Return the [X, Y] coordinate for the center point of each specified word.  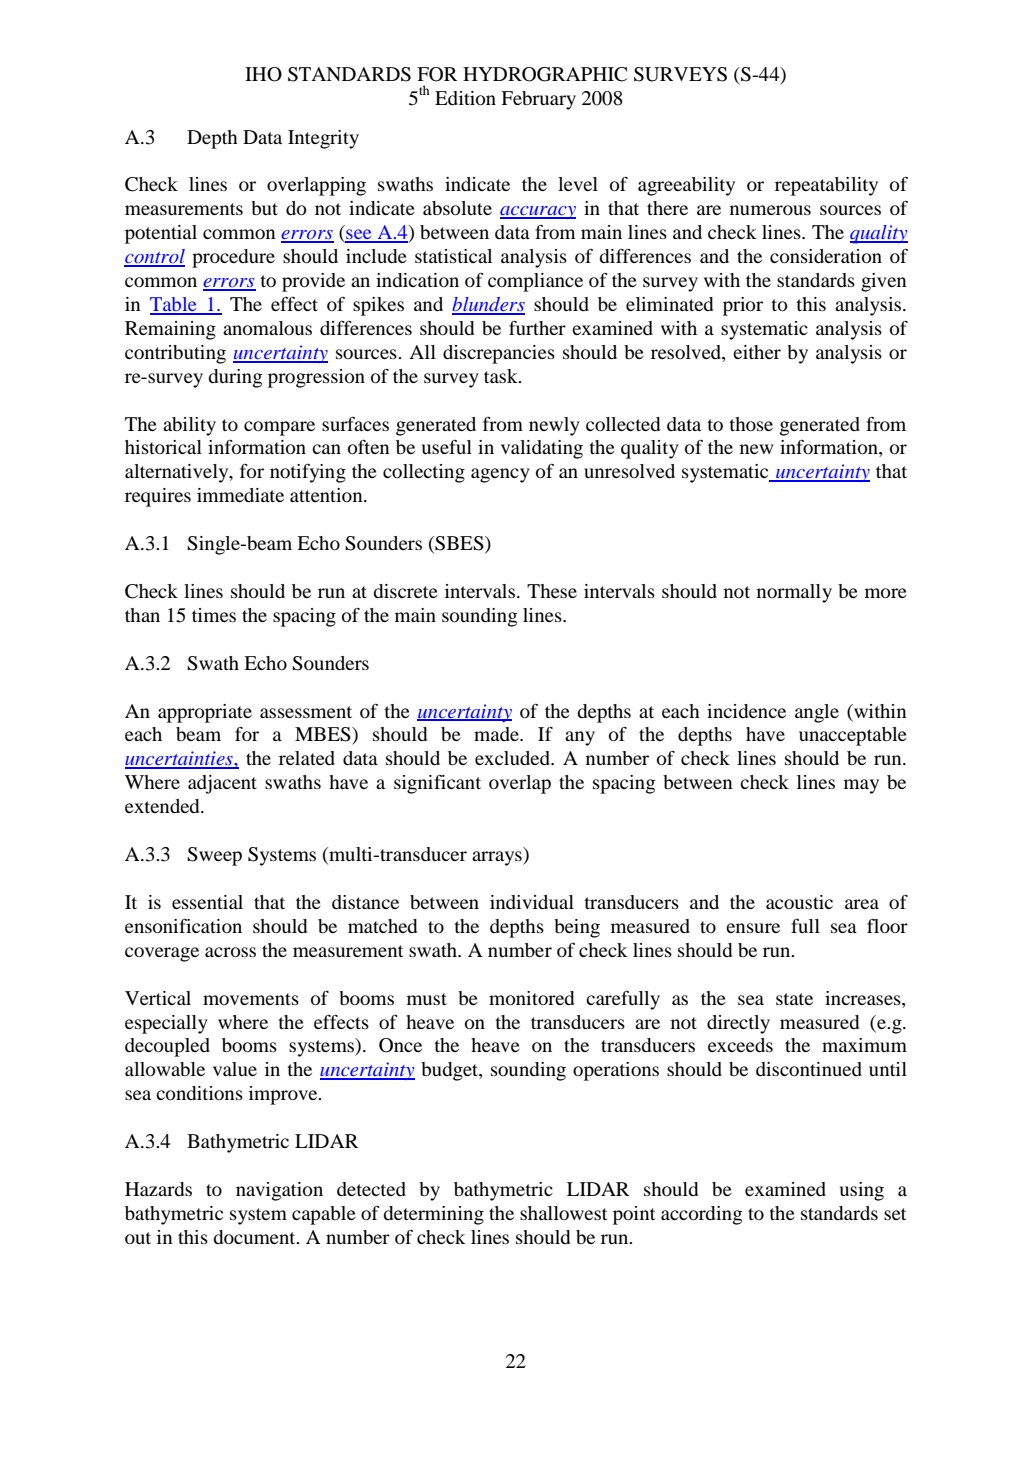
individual [532, 902]
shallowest [563, 1213]
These [552, 591]
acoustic [799, 902]
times [214, 615]
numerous [770, 210]
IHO [263, 74]
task [502, 376]
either [757, 352]
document [255, 1237]
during [235, 378]
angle [817, 713]
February [538, 100]
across [230, 952]
